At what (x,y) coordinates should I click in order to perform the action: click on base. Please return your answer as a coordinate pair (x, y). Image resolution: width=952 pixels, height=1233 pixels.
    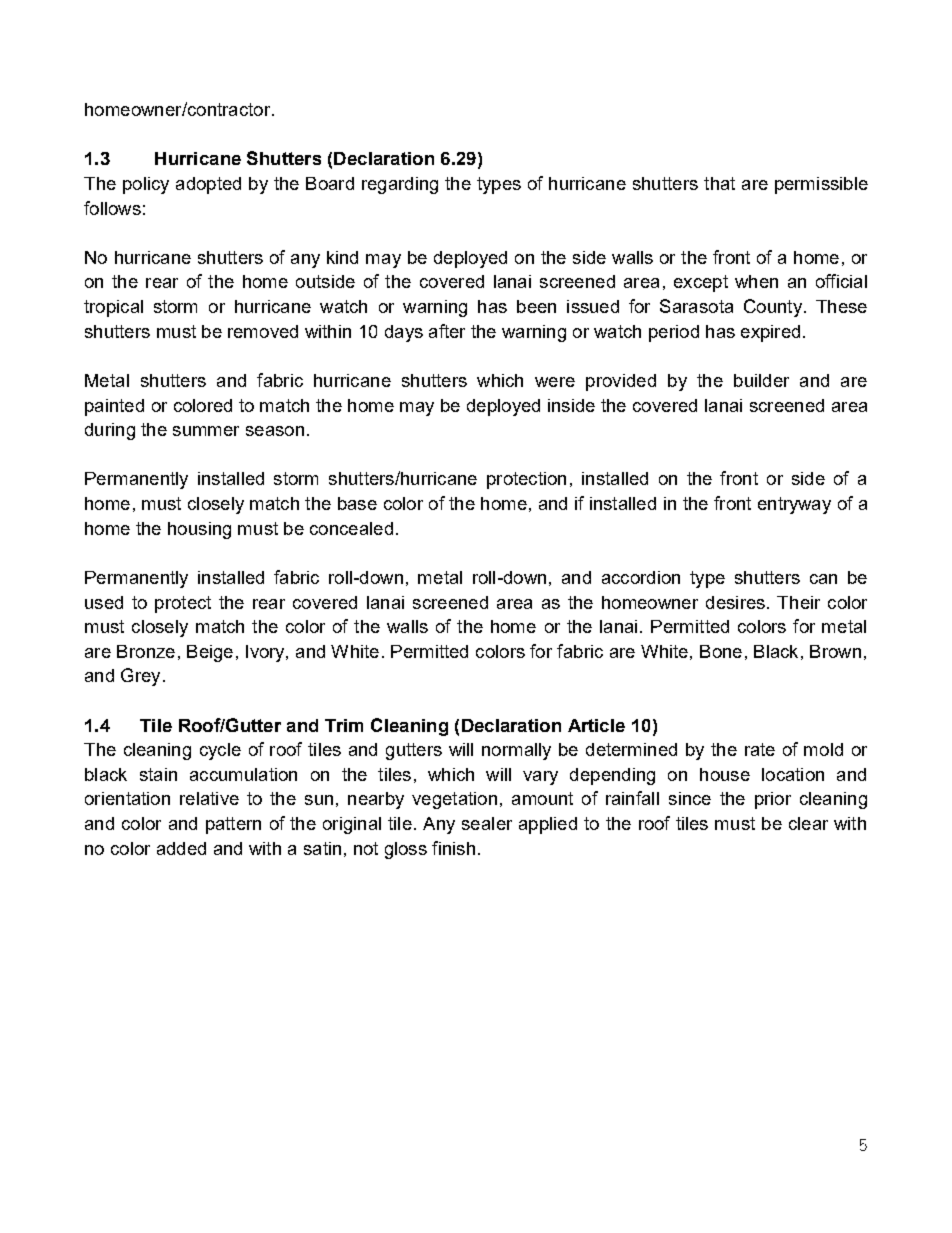
    Looking at the image, I should click on (357, 503).
